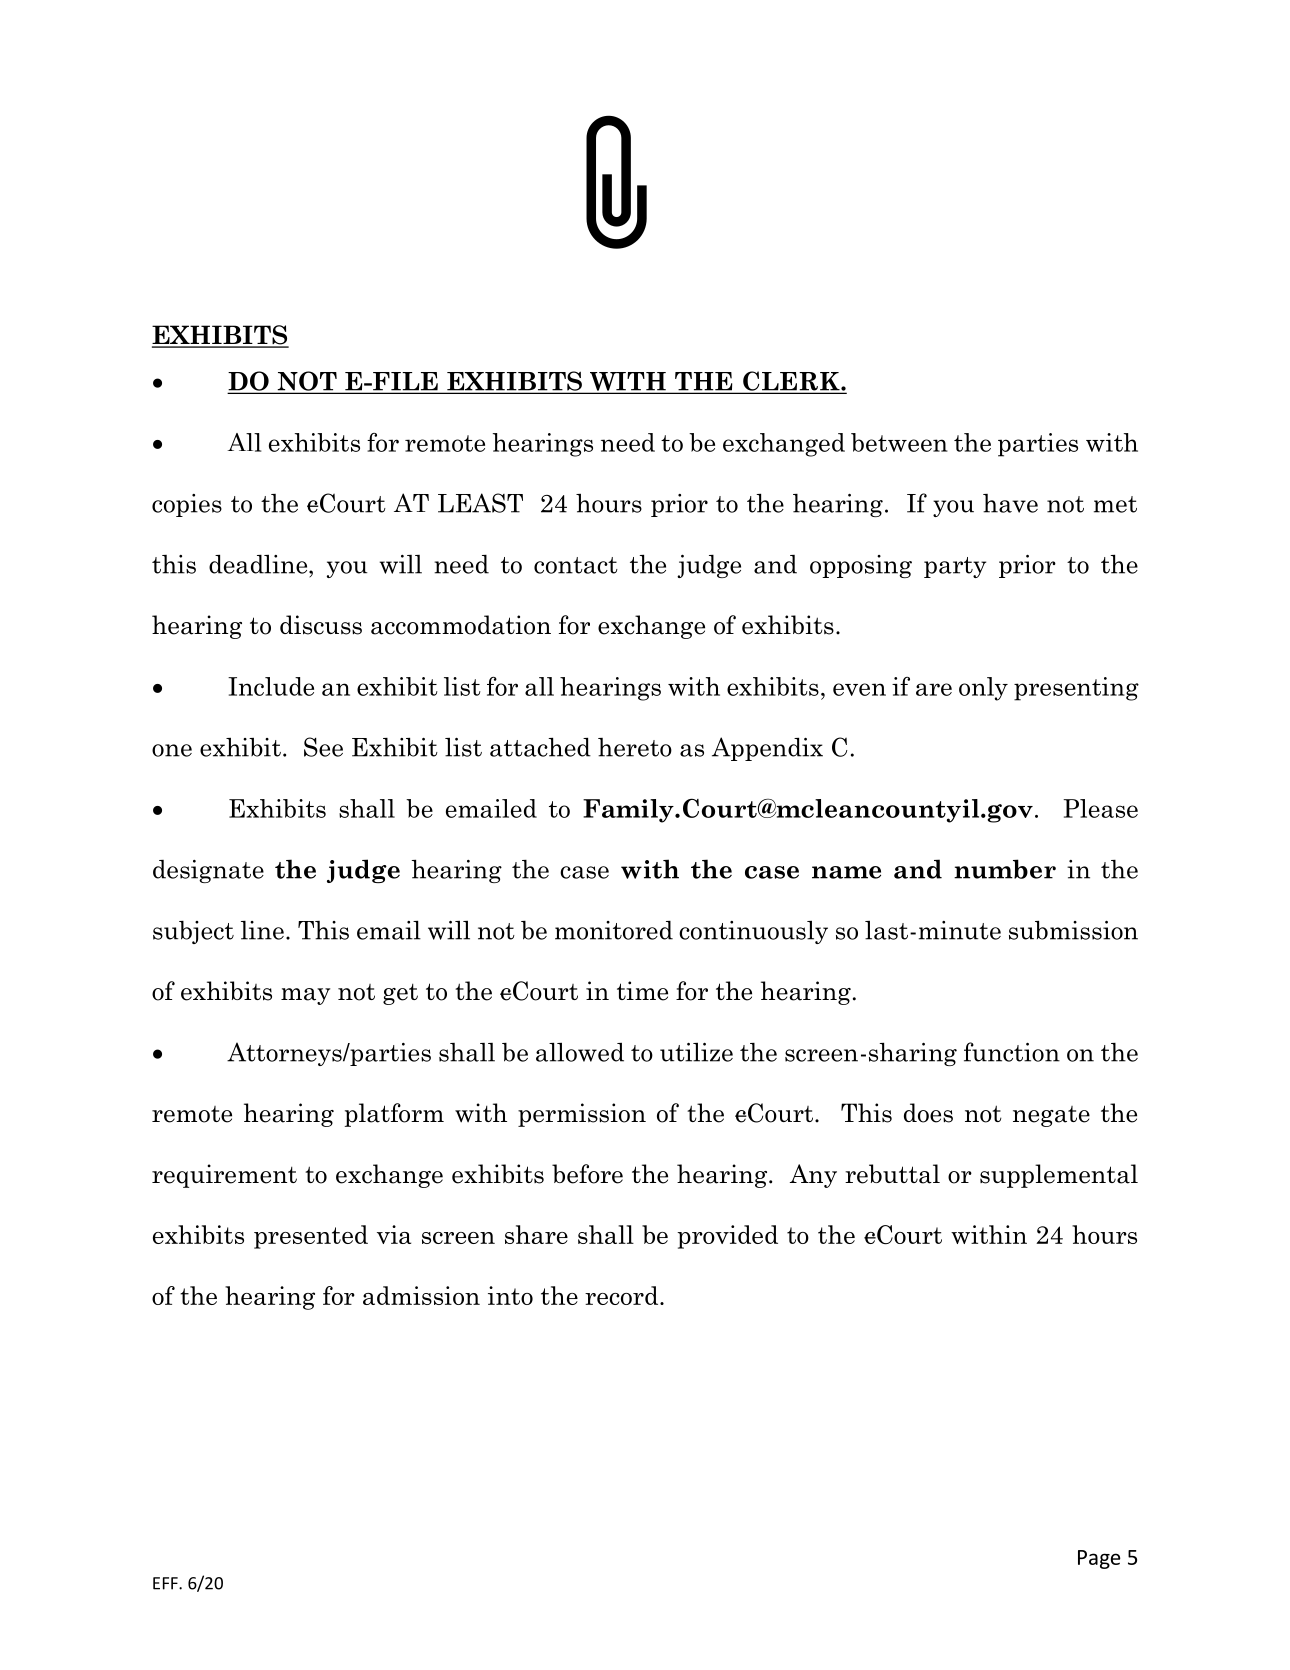 The height and width of the screenshot is (1670, 1290). Describe the element at coordinates (576, 565) in the screenshot. I see `contact` at that location.
